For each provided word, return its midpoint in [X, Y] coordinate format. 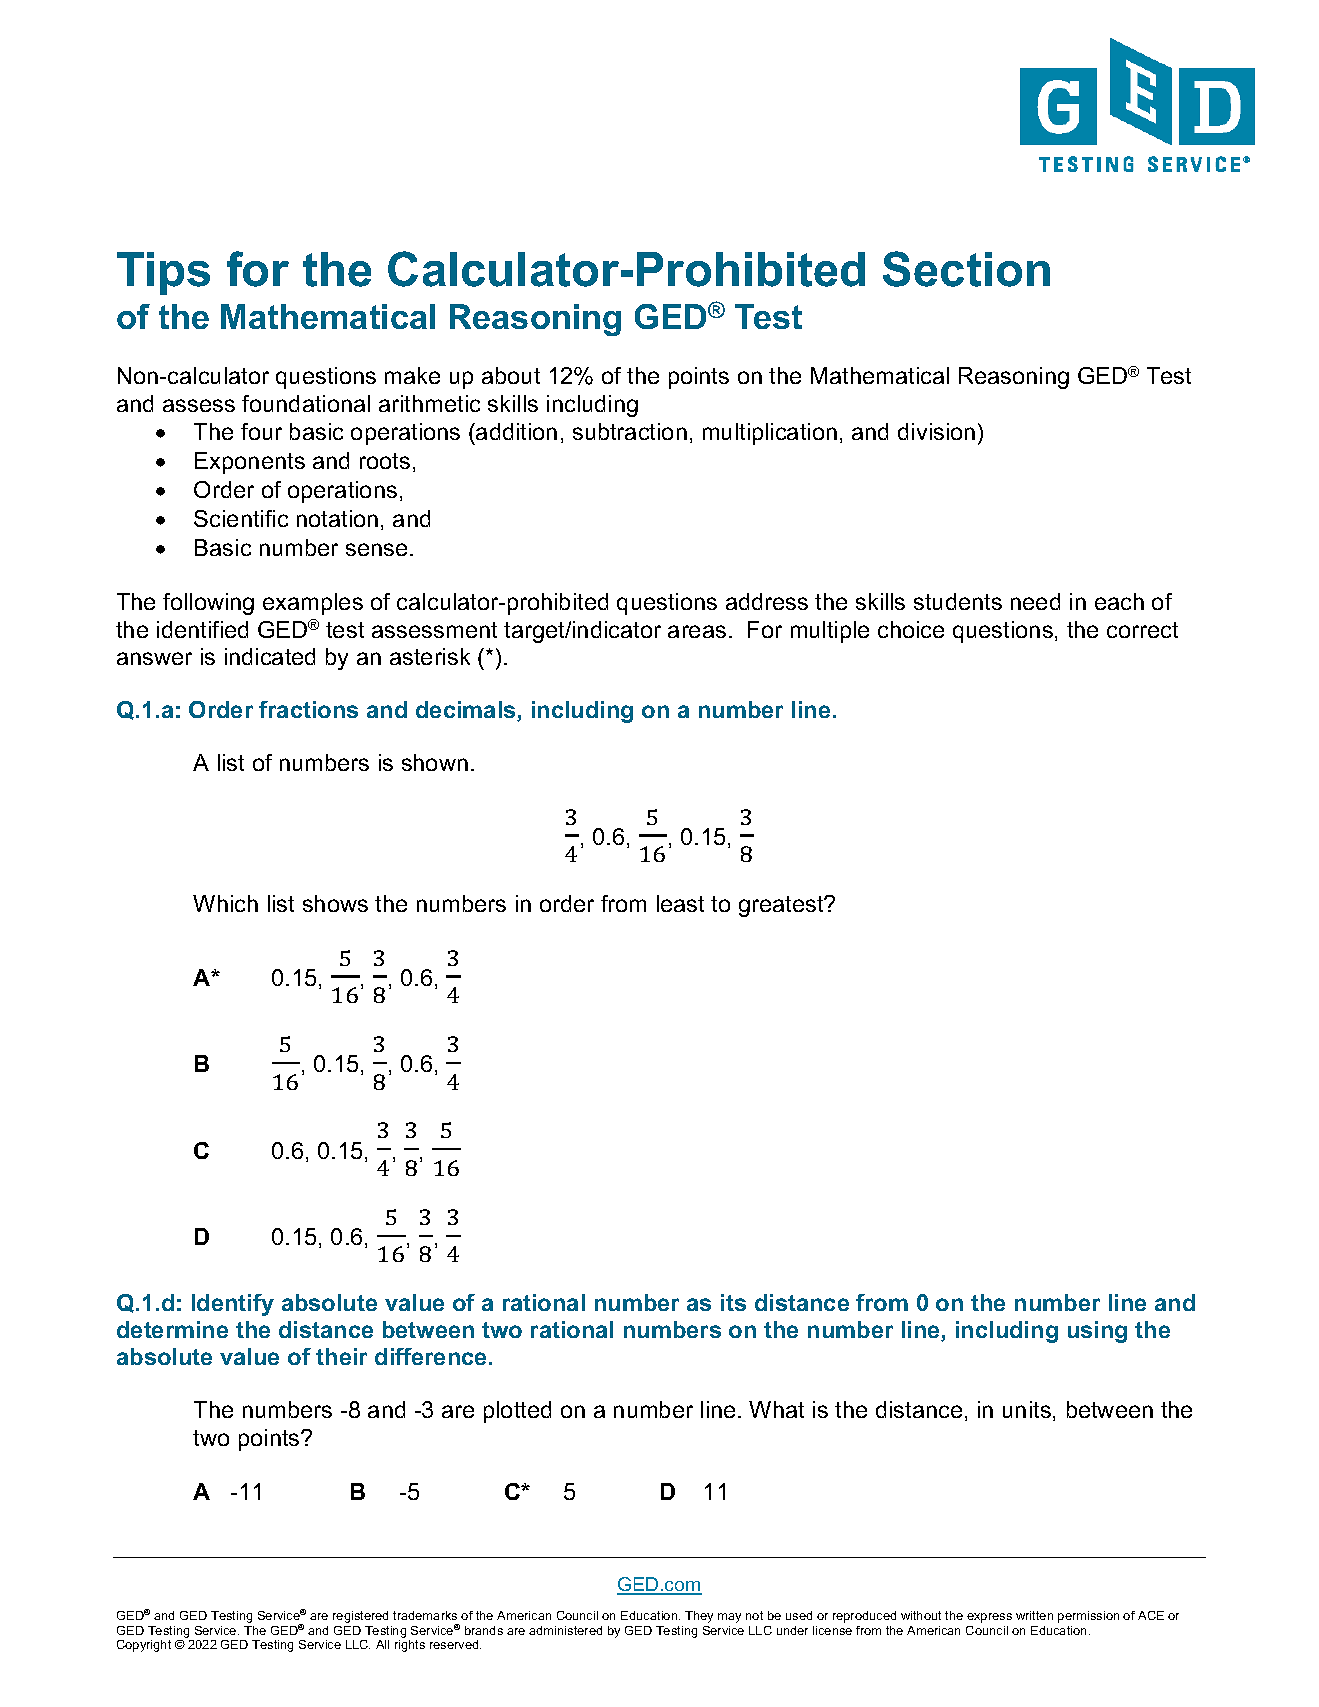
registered [360, 1617]
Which [225, 903]
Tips [163, 273]
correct [1142, 630]
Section [966, 269]
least [680, 903]
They [699, 1617]
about [511, 375]
